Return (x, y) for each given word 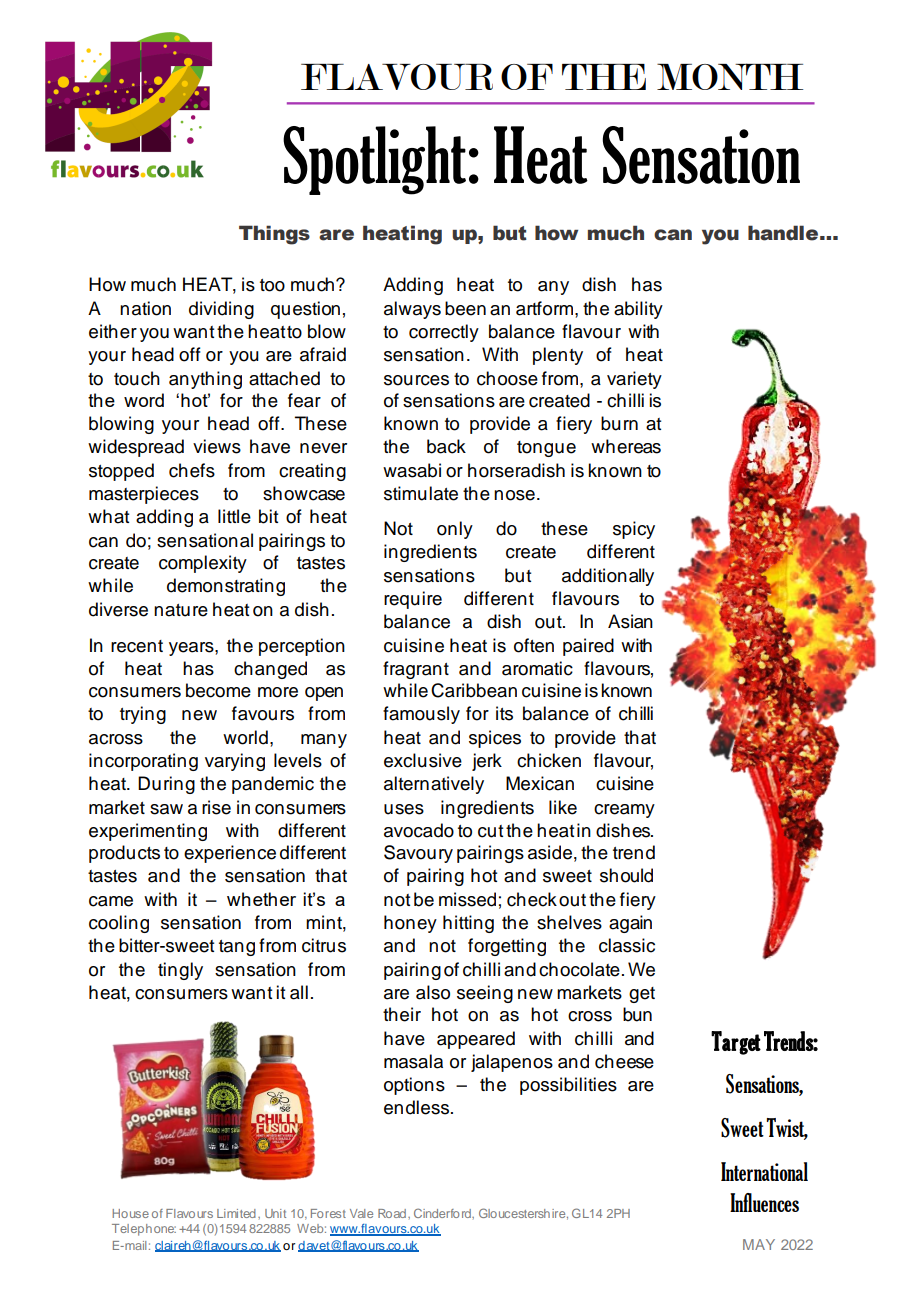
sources (416, 380)
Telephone (144, 1230)
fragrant (416, 670)
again (630, 924)
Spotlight (374, 160)
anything (205, 380)
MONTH (730, 76)
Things (274, 235)
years (192, 649)
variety (634, 380)
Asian (630, 621)
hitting (468, 924)
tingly (180, 971)
